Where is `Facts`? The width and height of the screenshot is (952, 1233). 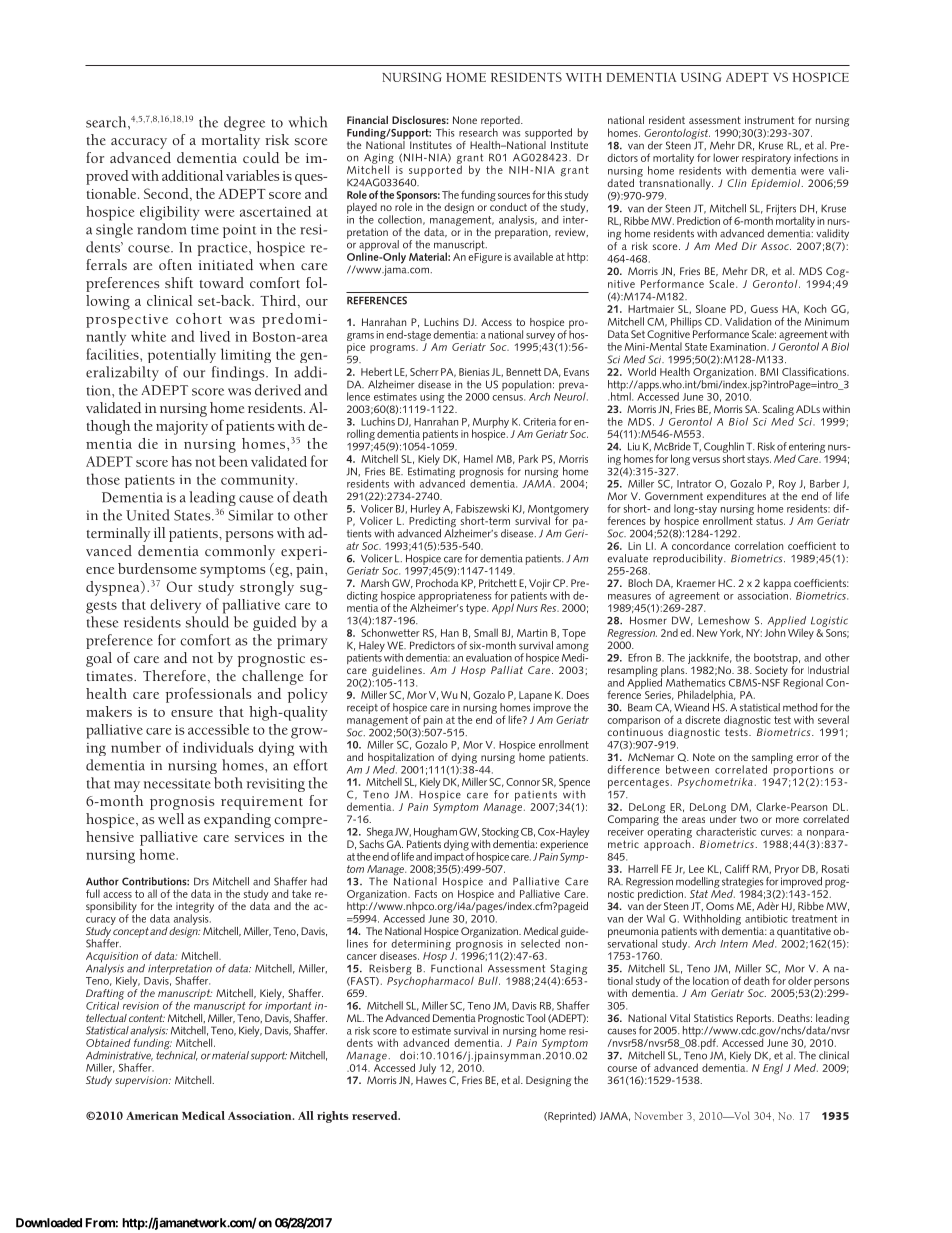
Facts is located at coordinates (426, 894).
